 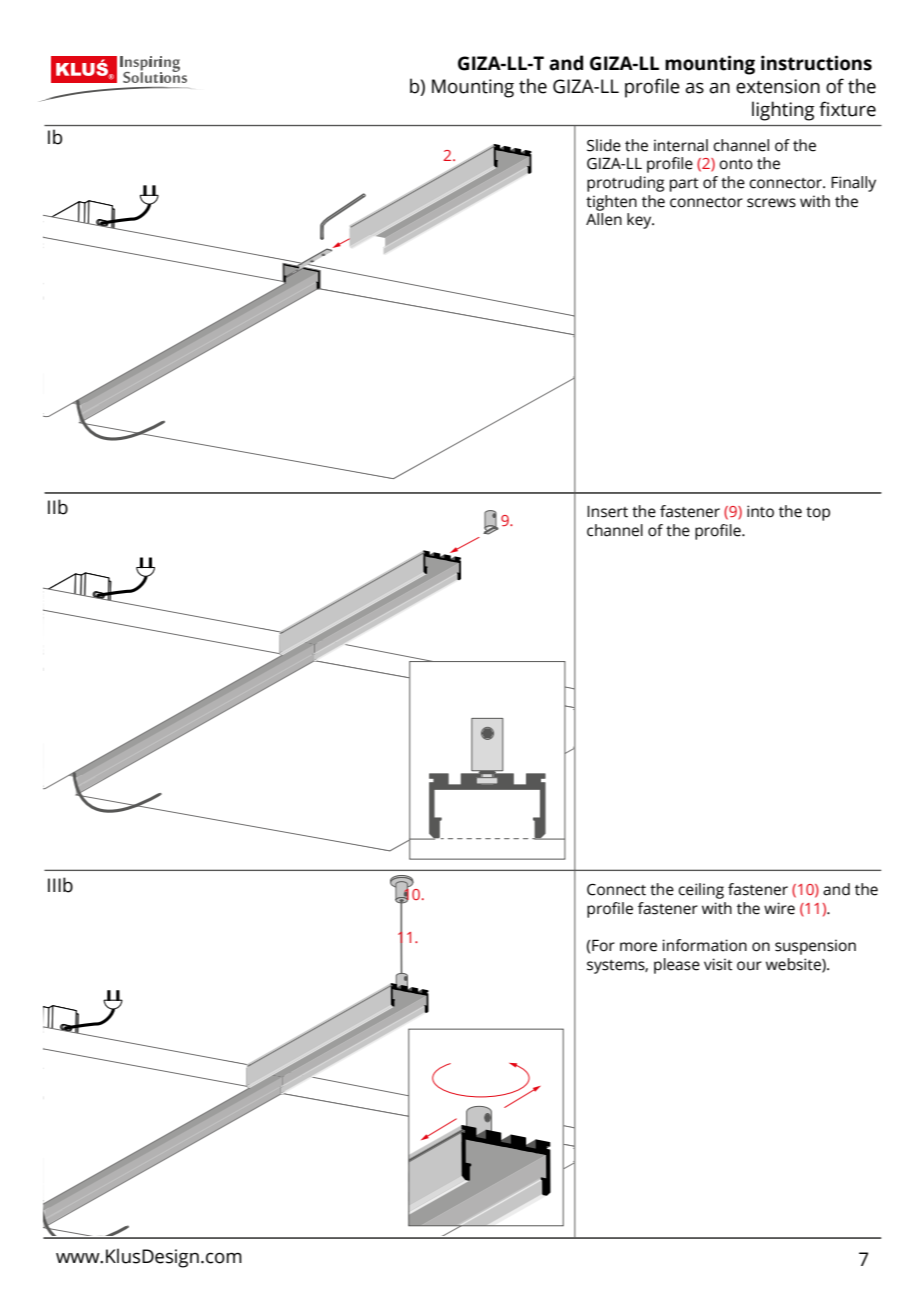 I want to click on instructions, so click(x=816, y=63).
